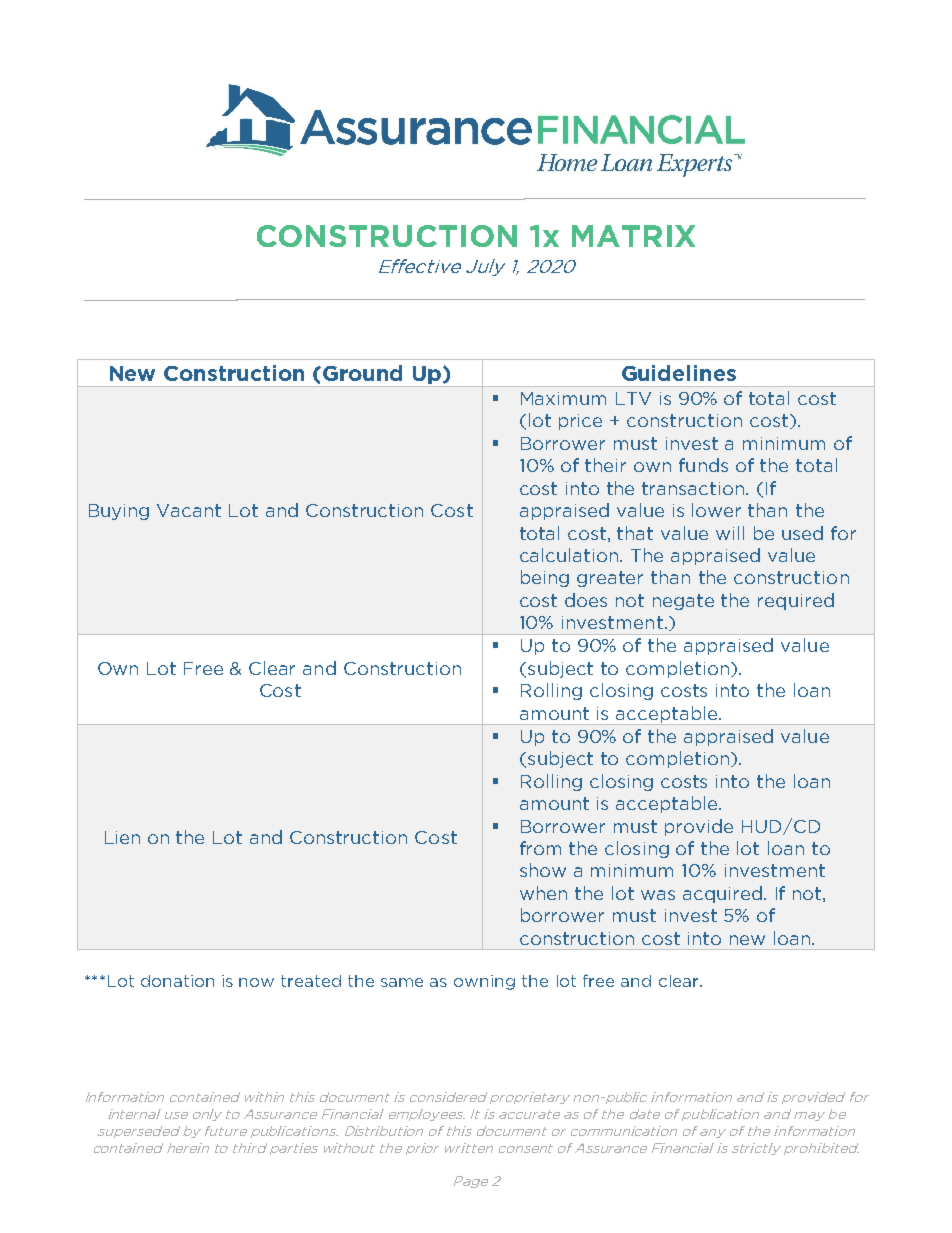 Image resolution: width=952 pixels, height=1233 pixels. What do you see at coordinates (563, 398) in the page?
I see `Maximum` at bounding box center [563, 398].
